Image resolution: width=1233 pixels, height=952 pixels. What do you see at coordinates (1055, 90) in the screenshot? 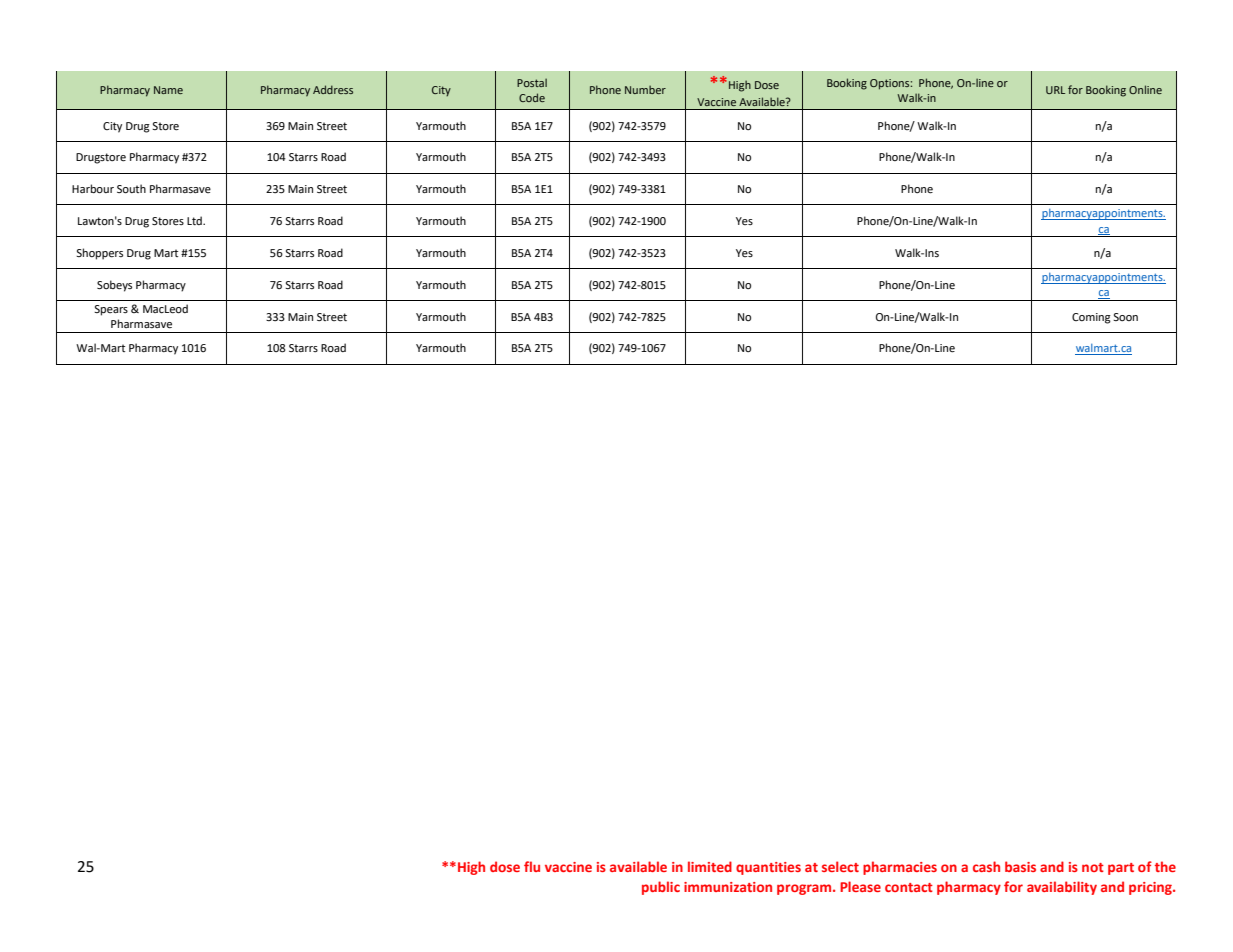
I see `URL` at bounding box center [1055, 90].
